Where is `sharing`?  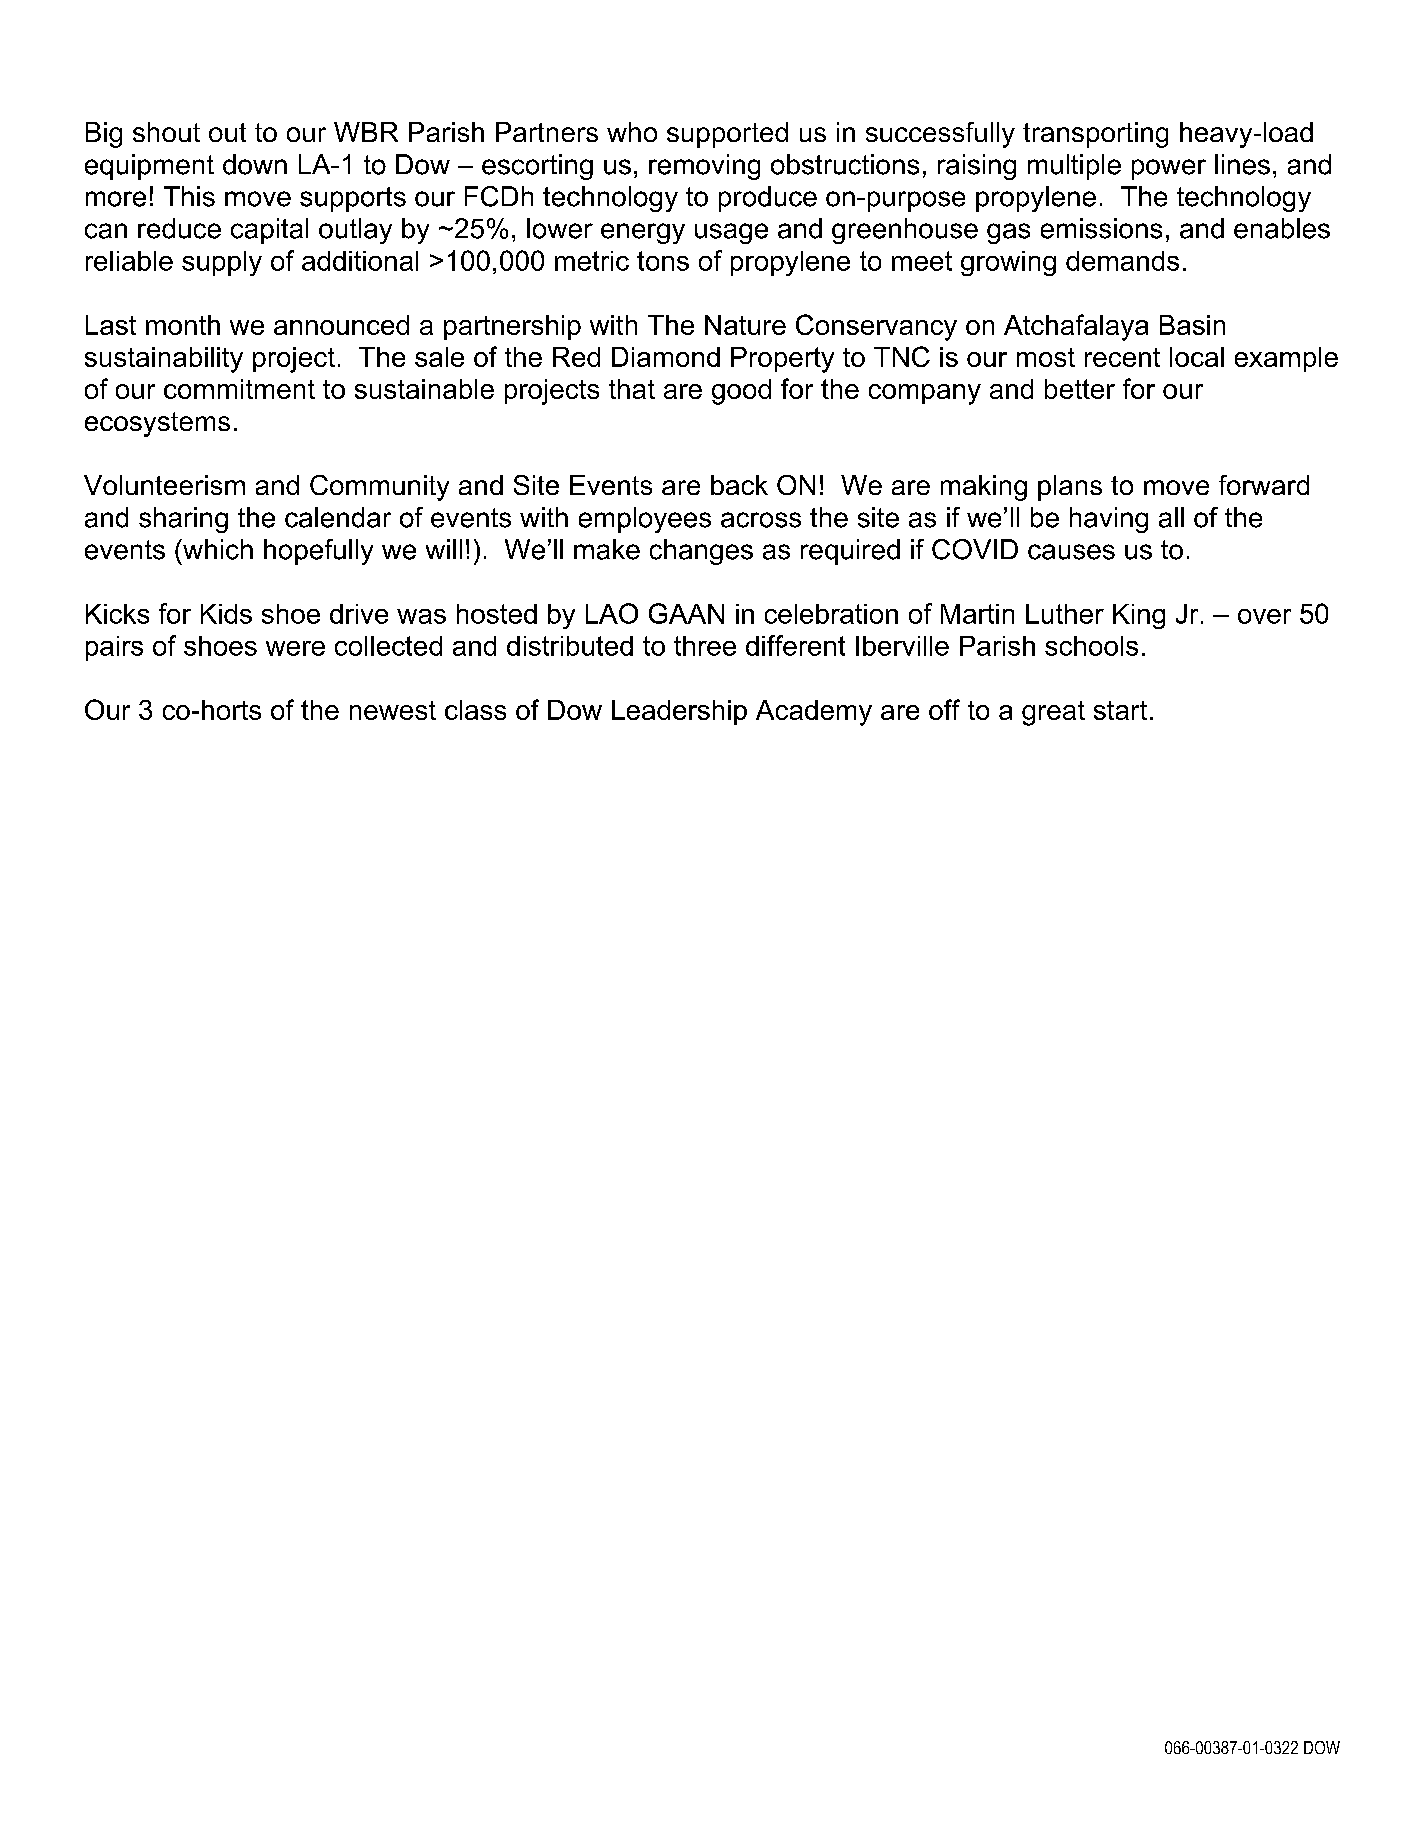 sharing is located at coordinates (183, 520).
